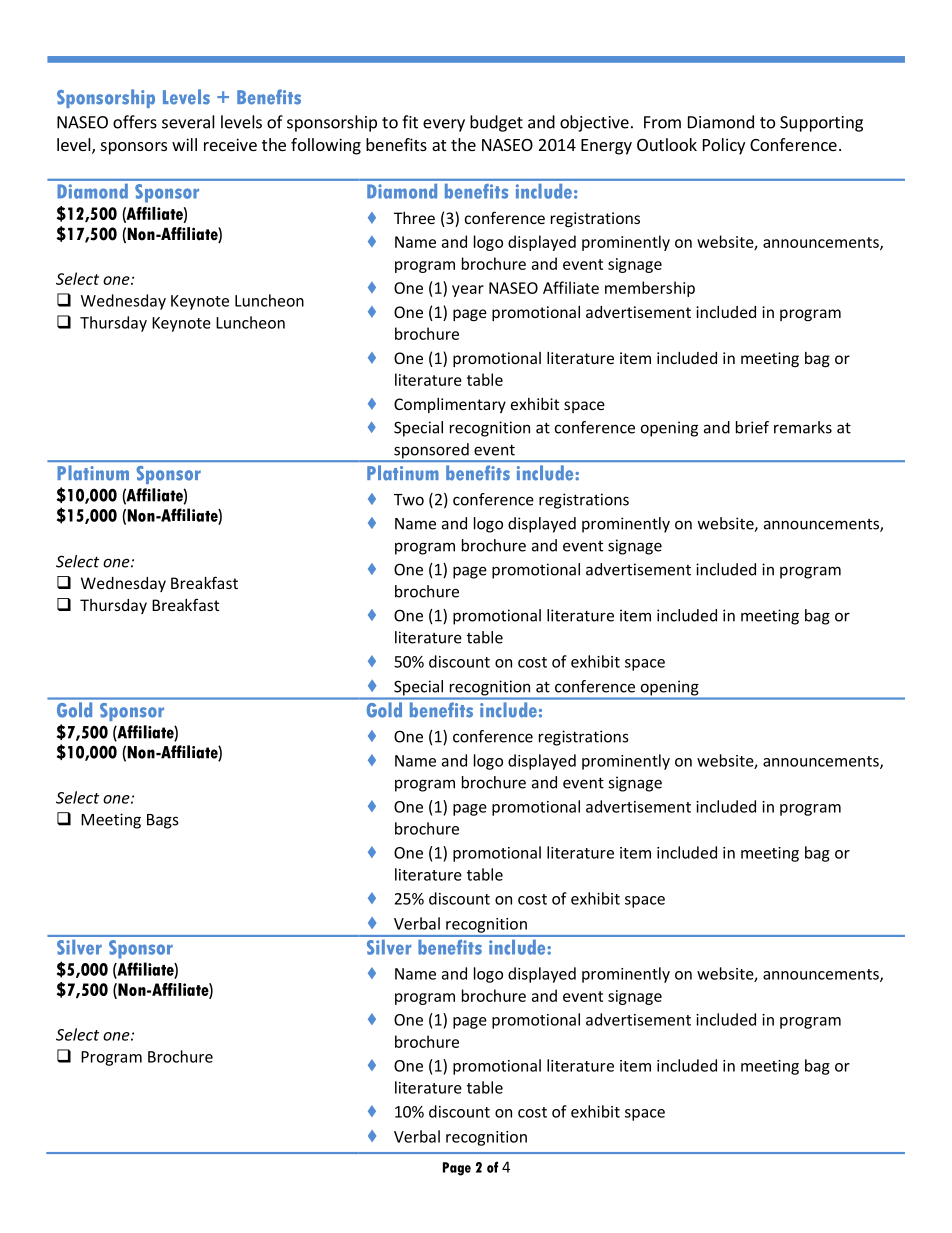  Describe the element at coordinates (468, 291) in the image. I see `year` at that location.
